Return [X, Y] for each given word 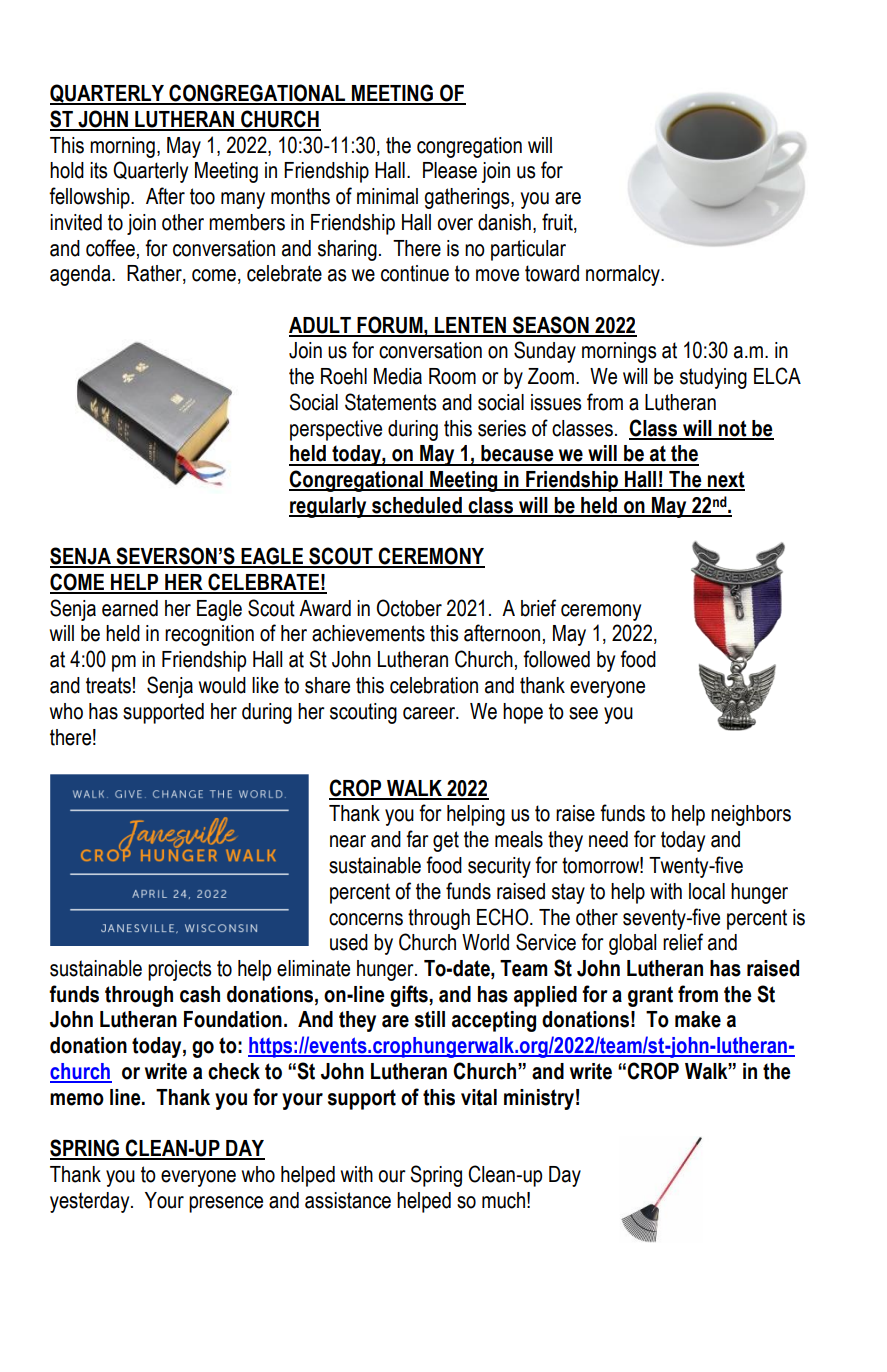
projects [180, 970]
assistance [348, 1200]
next [725, 480]
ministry [539, 1099]
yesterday [91, 1202]
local [707, 891]
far [417, 839]
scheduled [417, 506]
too [202, 196]
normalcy [624, 275]
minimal [387, 196]
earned [130, 608]
